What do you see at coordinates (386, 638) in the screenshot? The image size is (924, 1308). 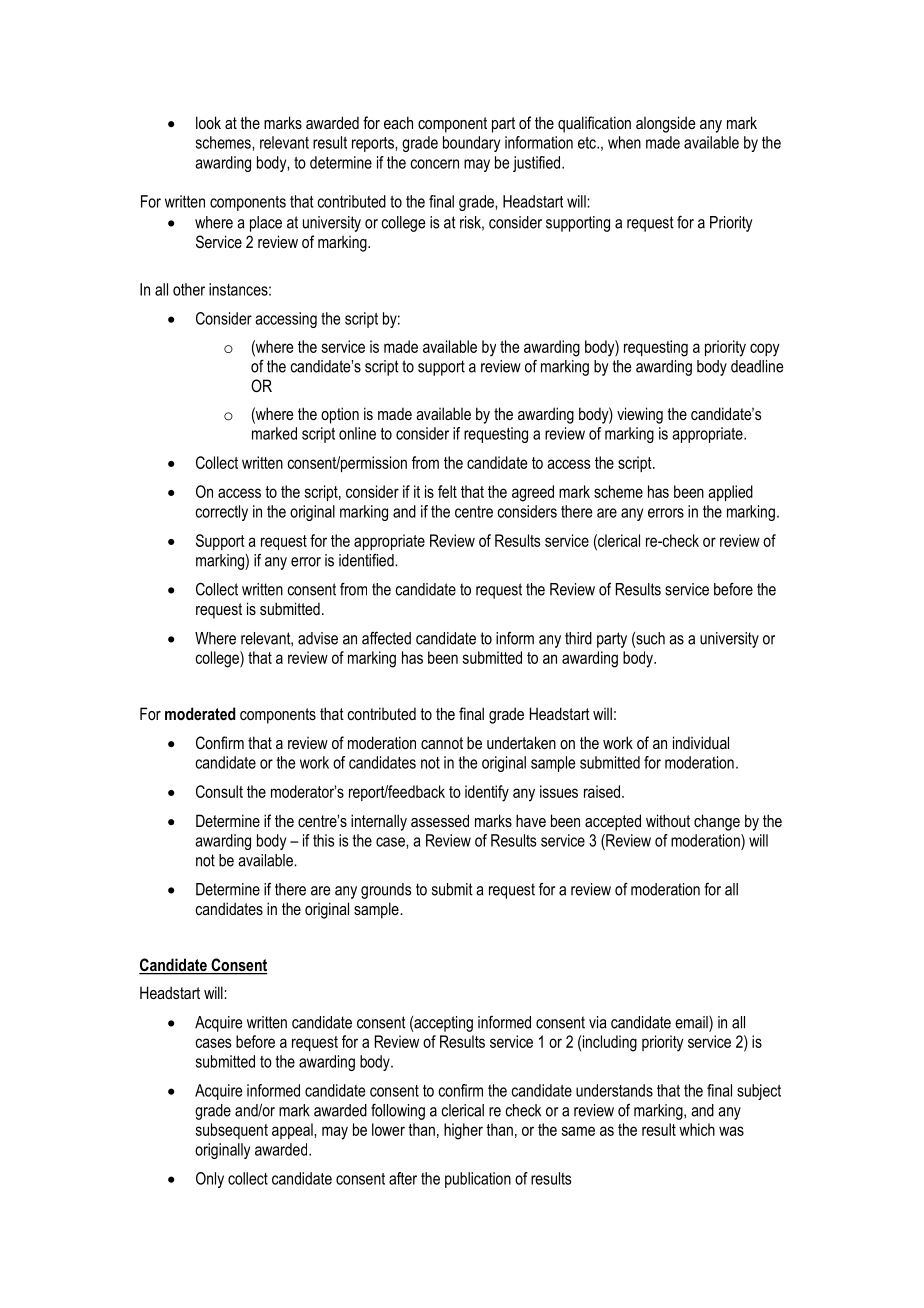 I see `affected` at bounding box center [386, 638].
